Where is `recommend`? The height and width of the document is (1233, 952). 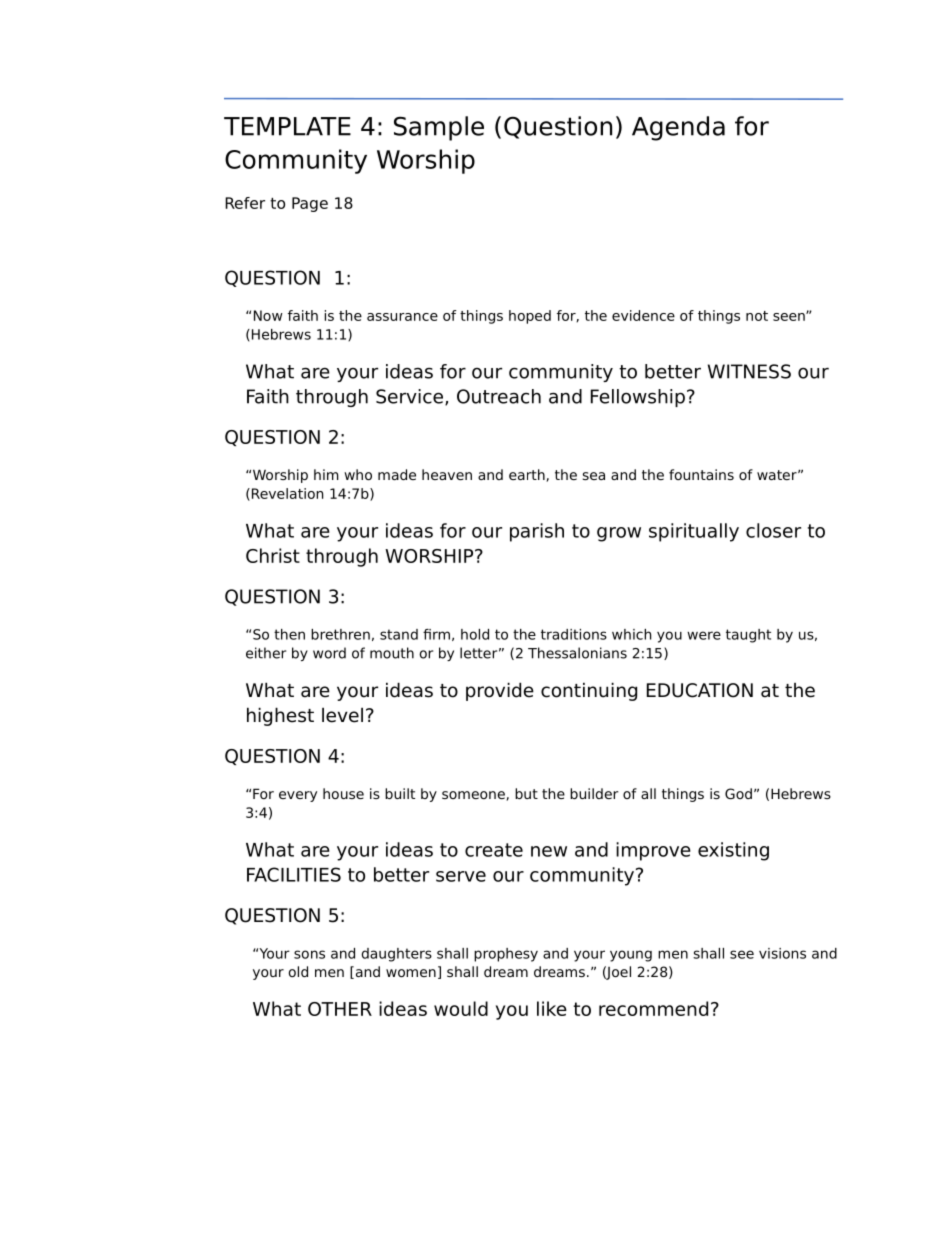
recommend is located at coordinates (653, 1008).
